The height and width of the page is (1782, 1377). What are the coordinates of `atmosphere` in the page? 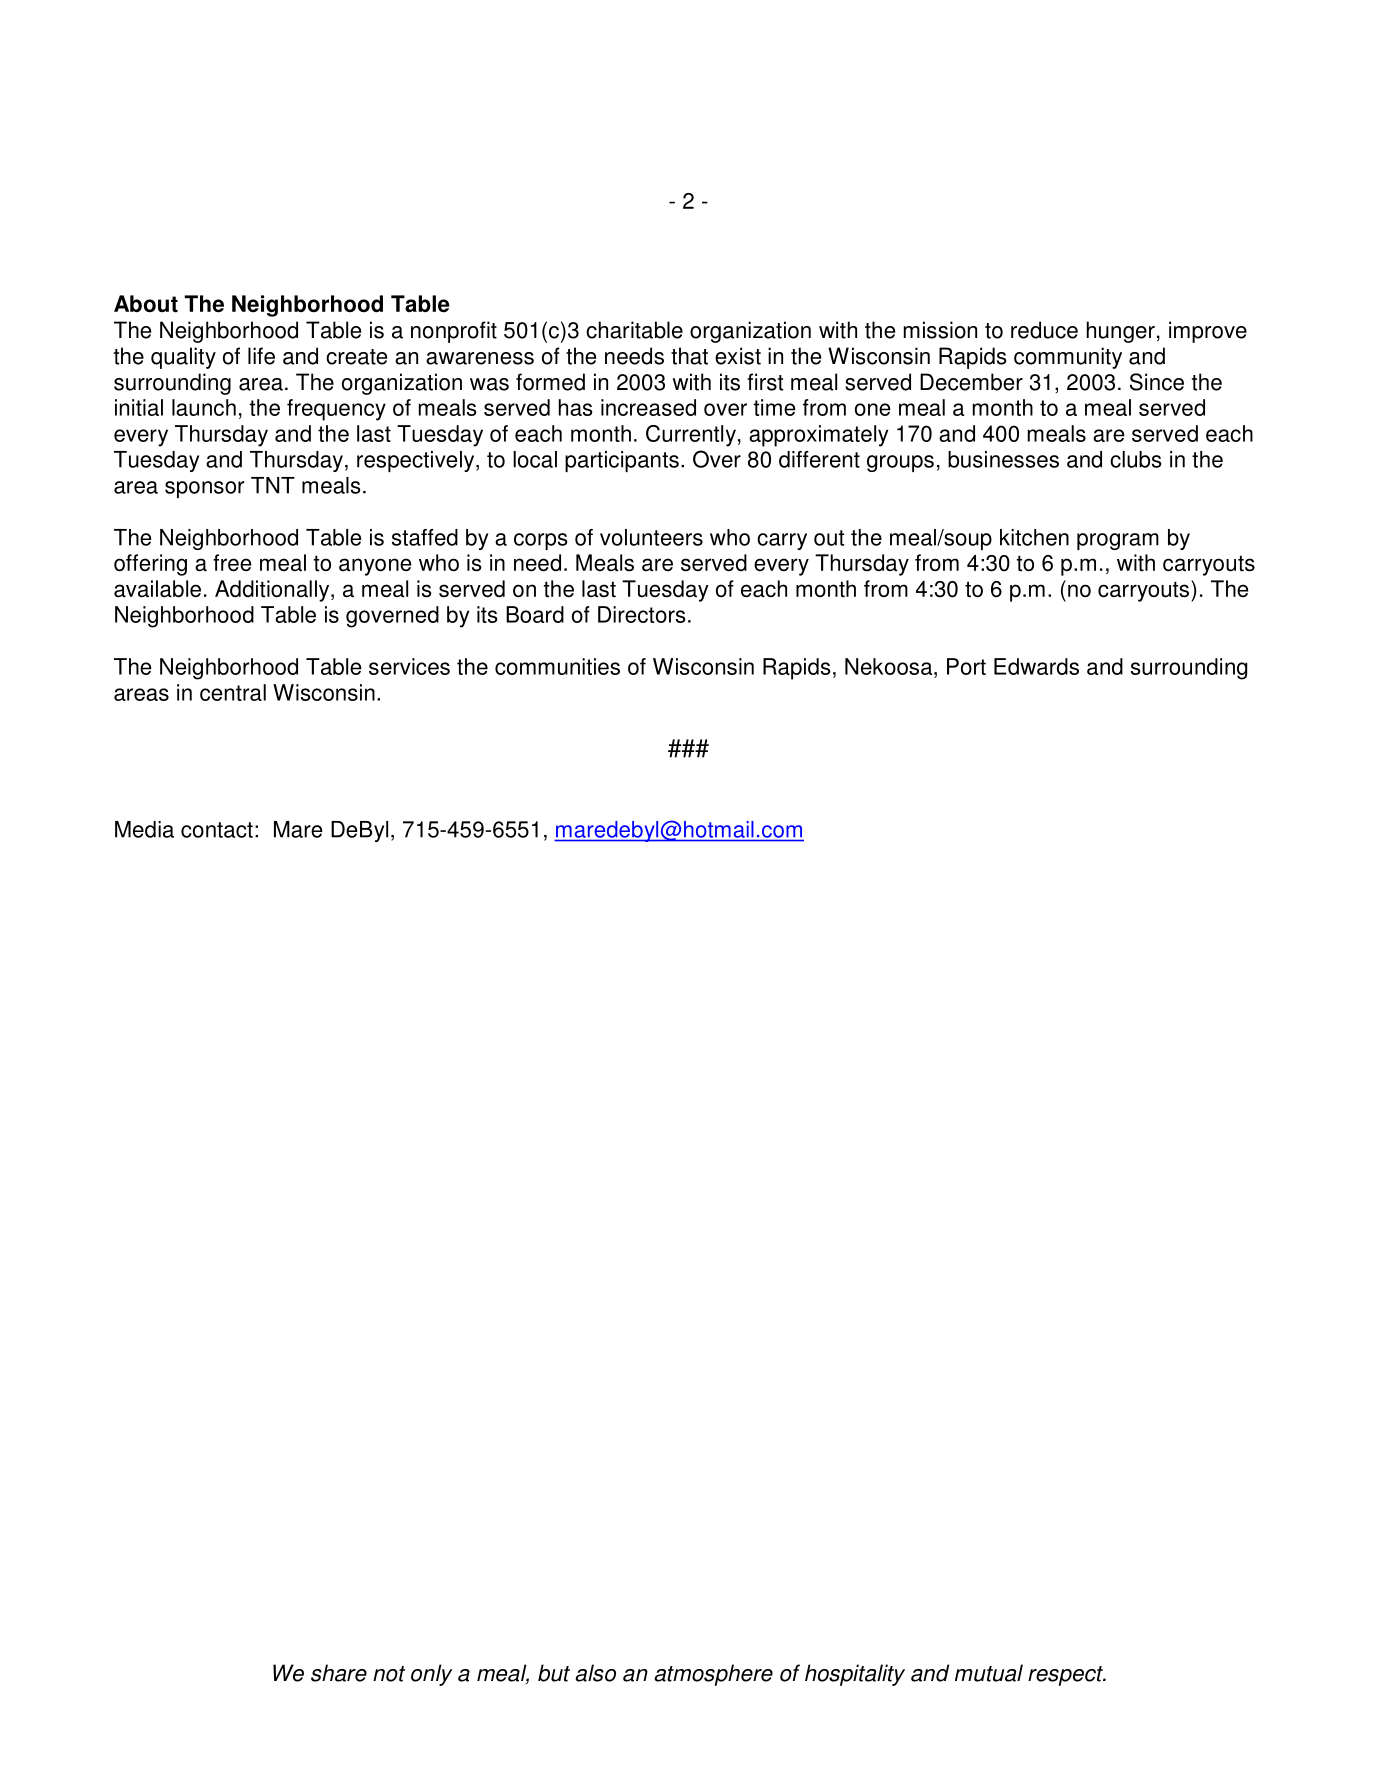 It's located at (713, 1675).
